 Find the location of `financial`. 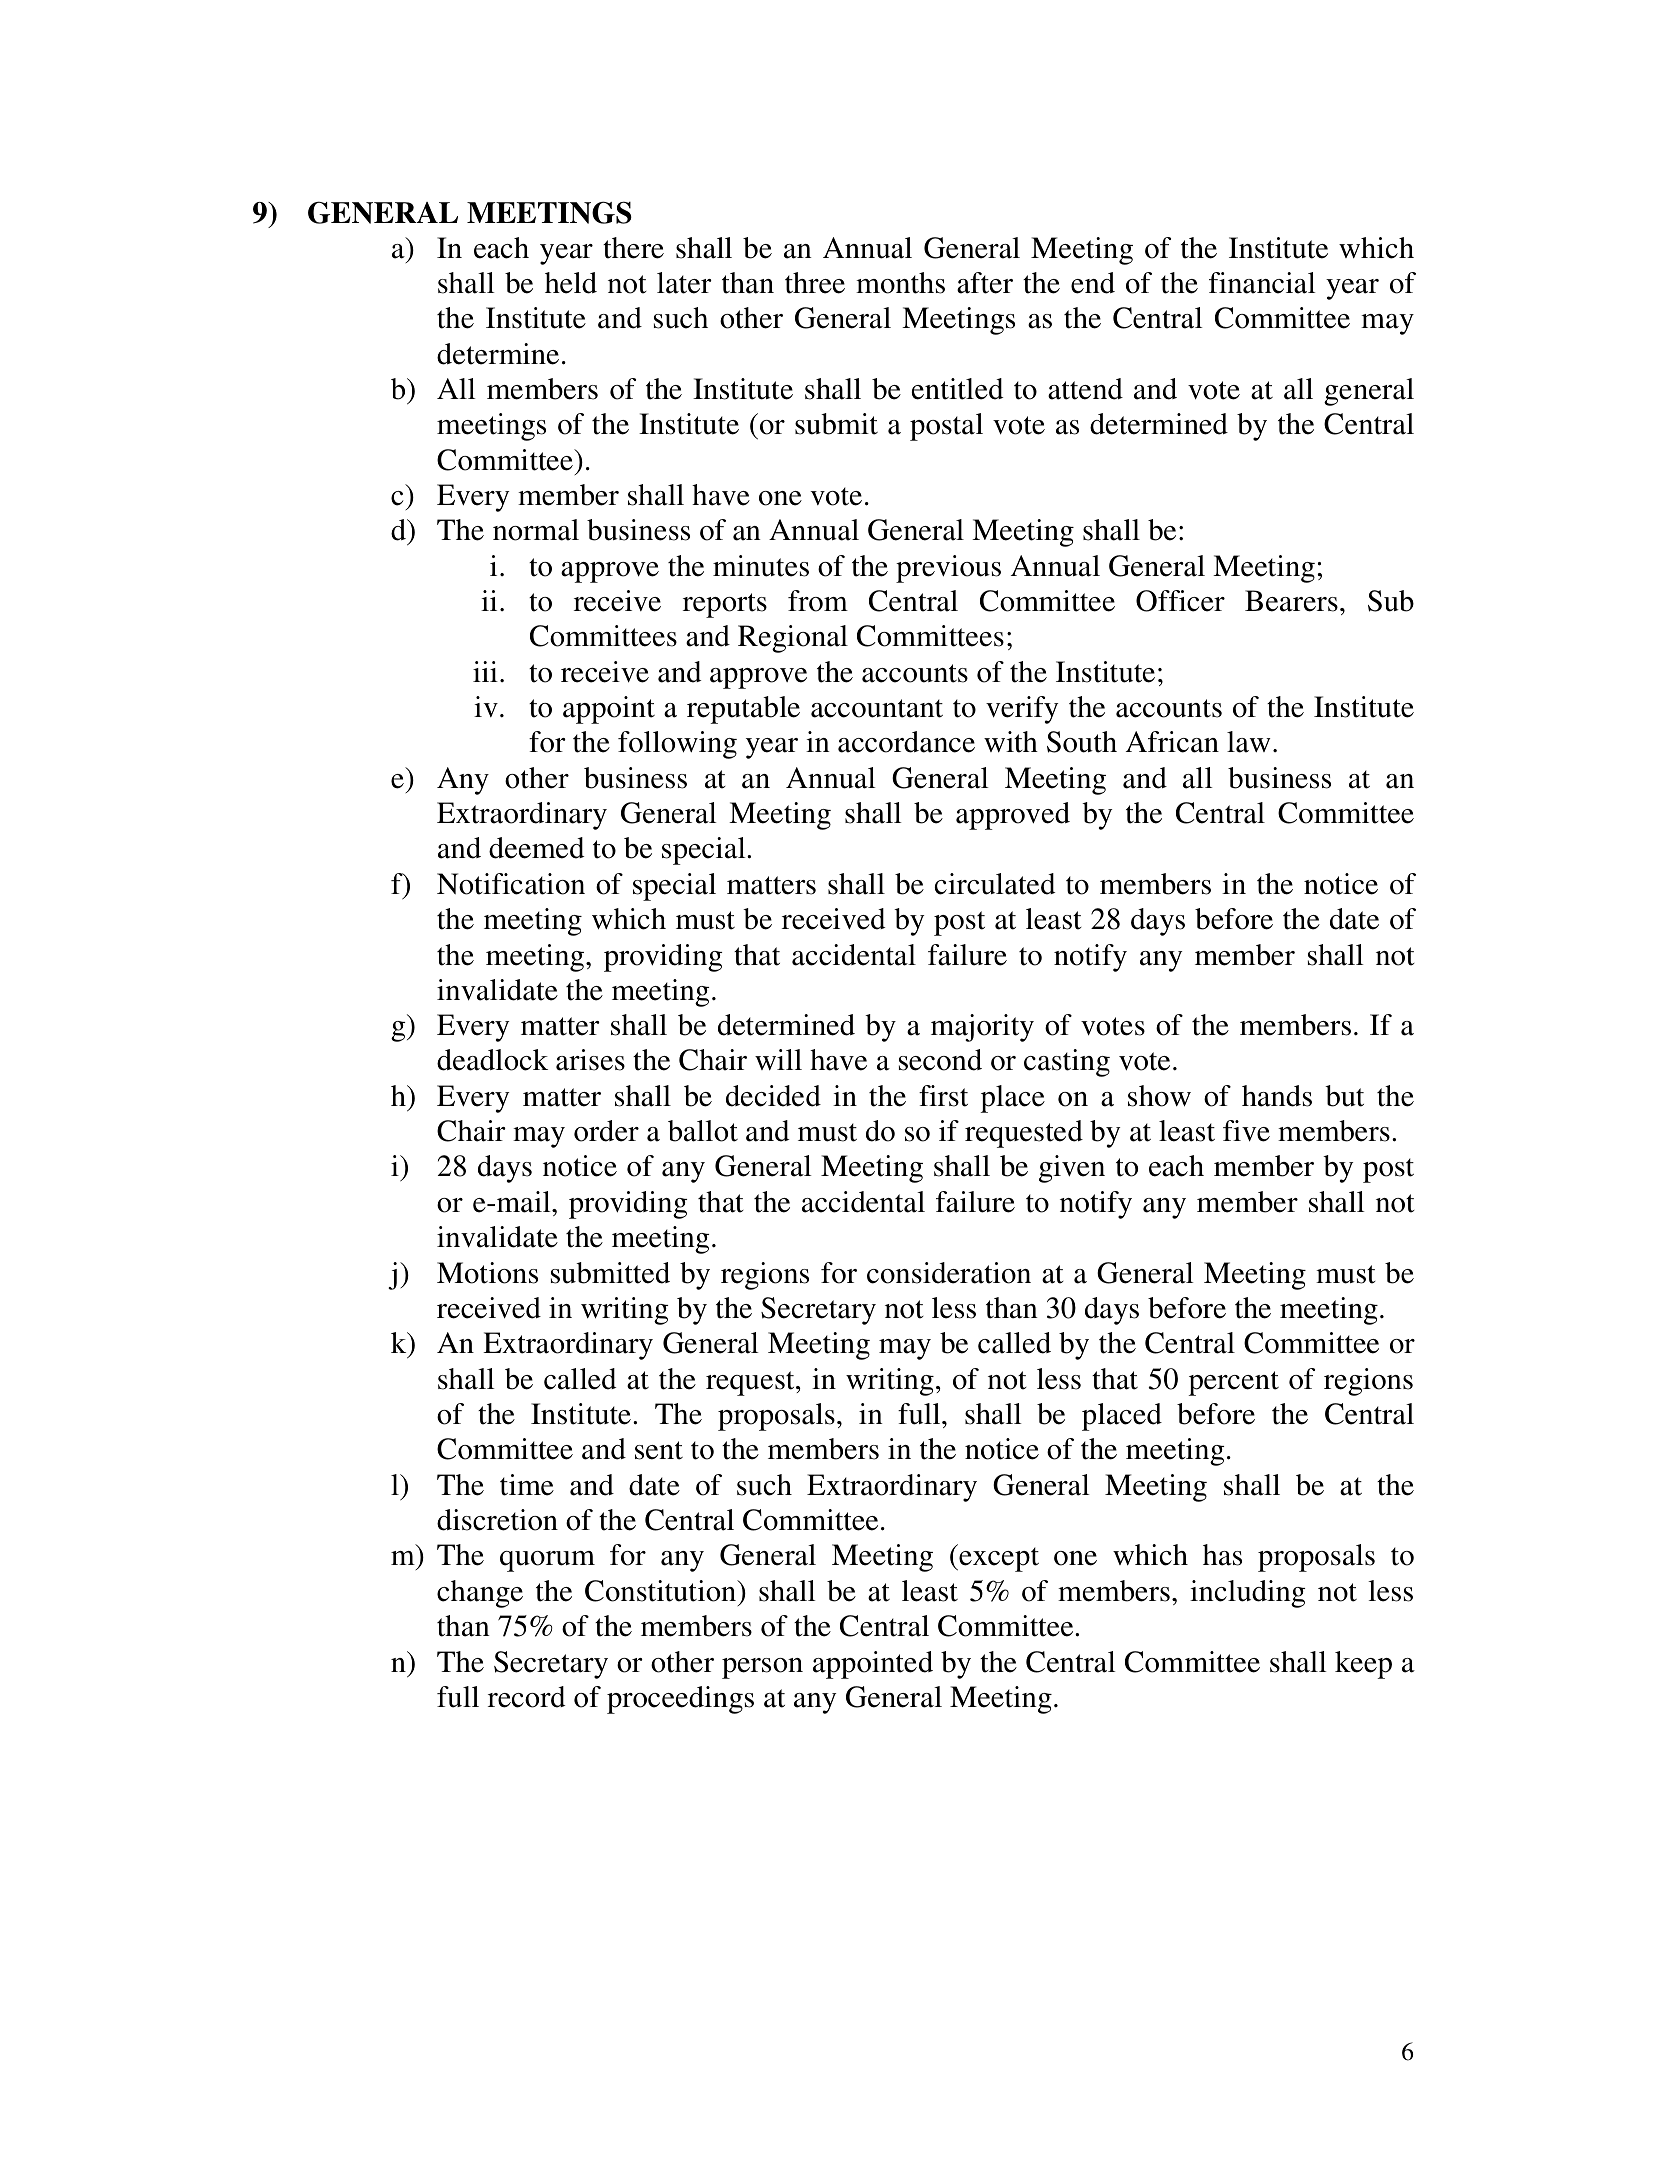

financial is located at coordinates (1262, 283).
